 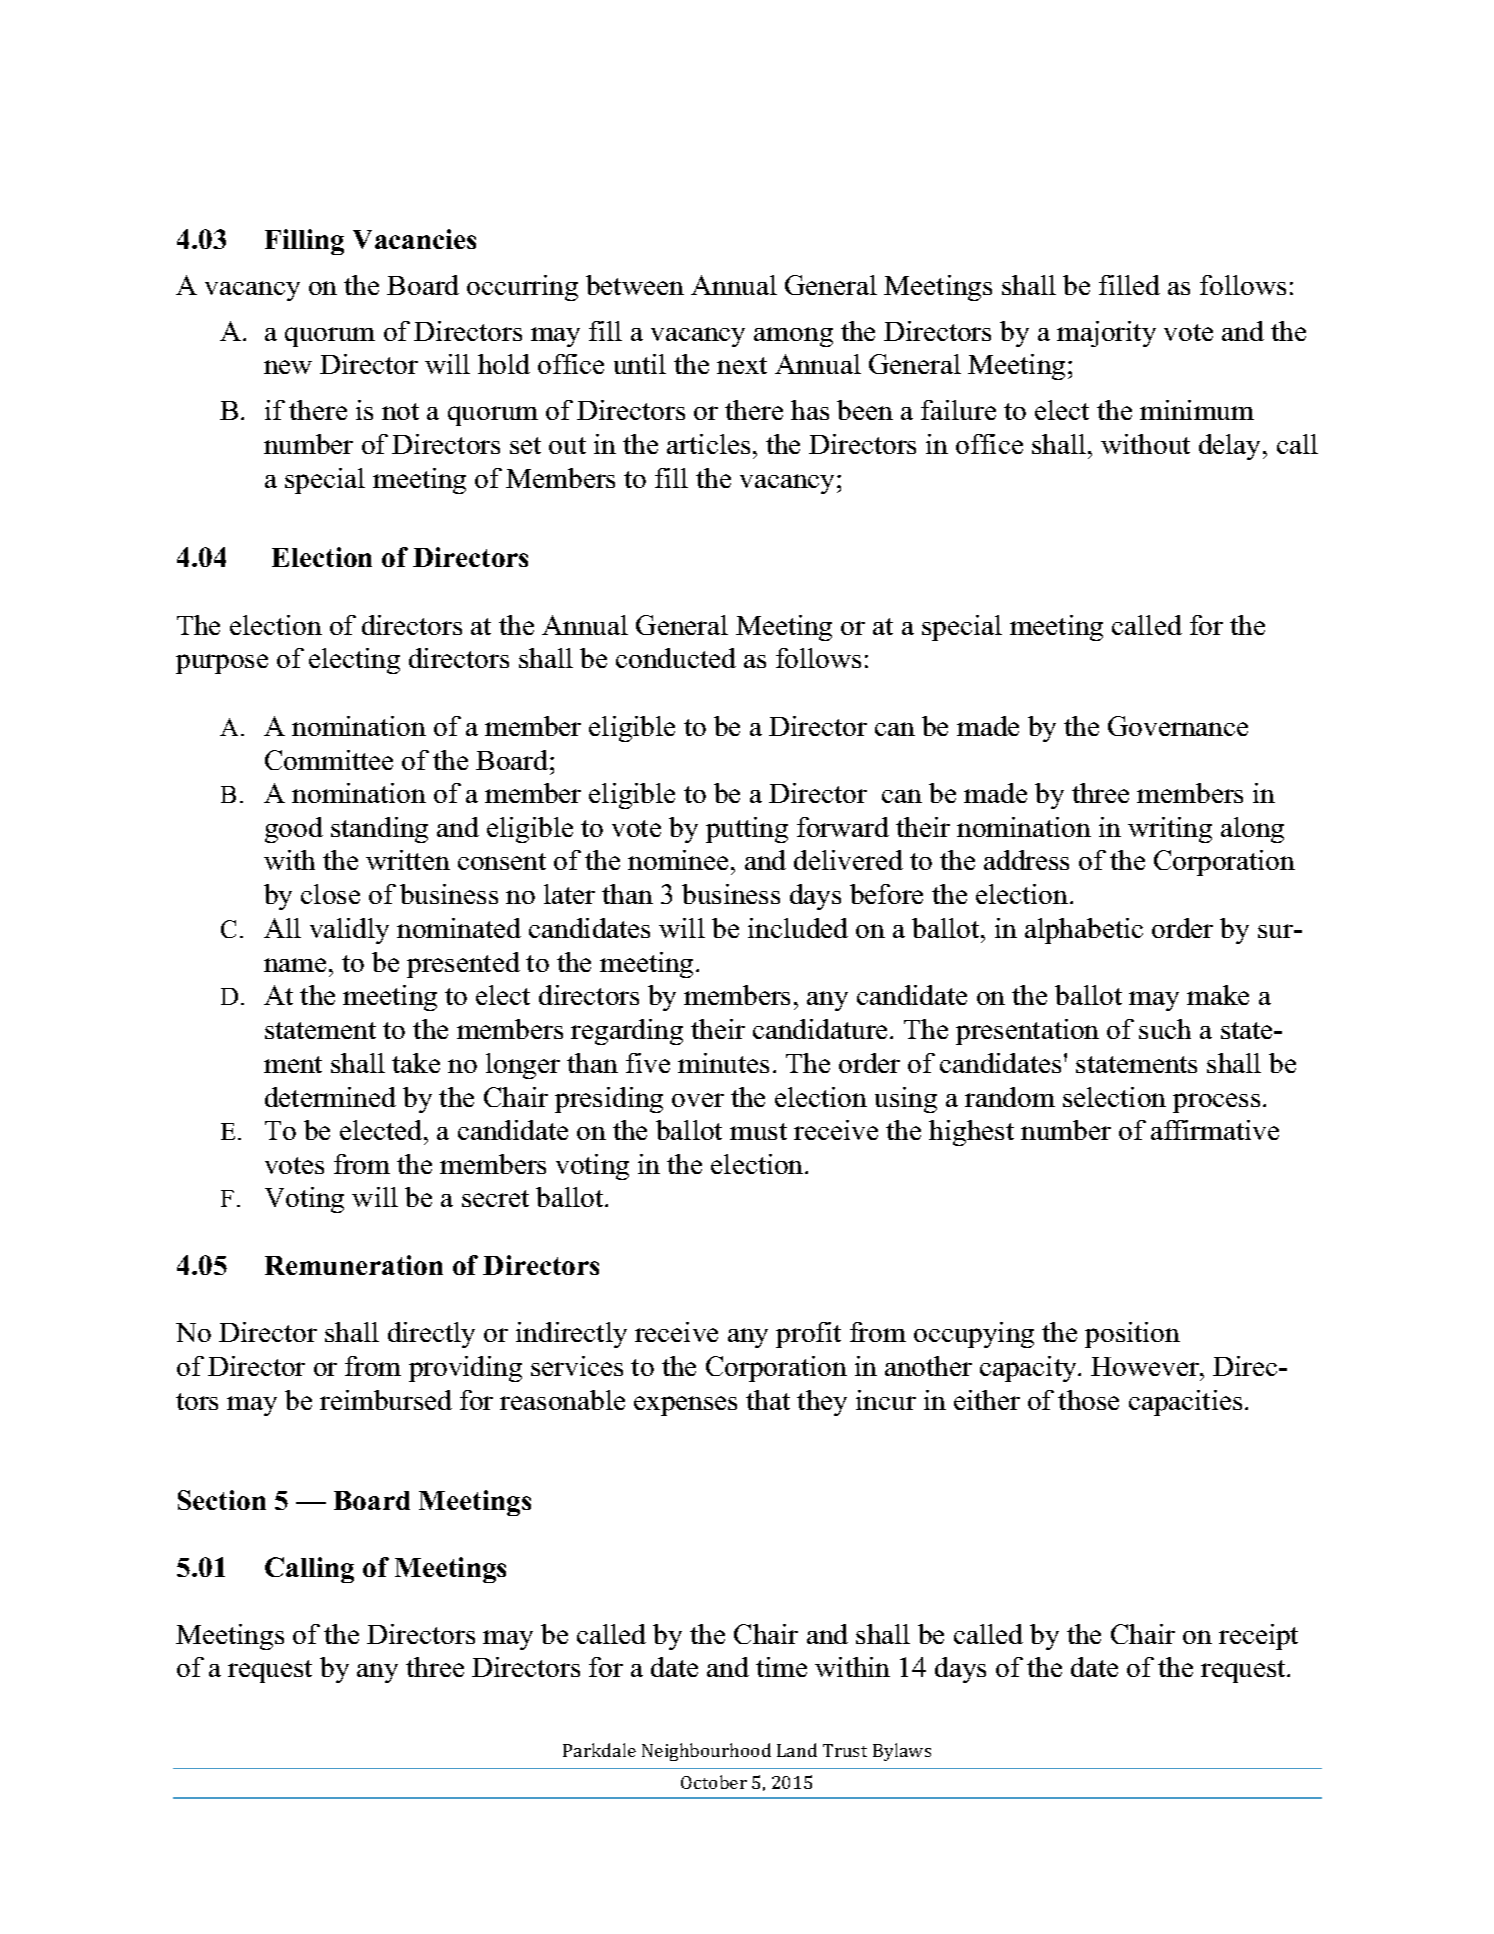 I want to click on putting, so click(x=747, y=830).
